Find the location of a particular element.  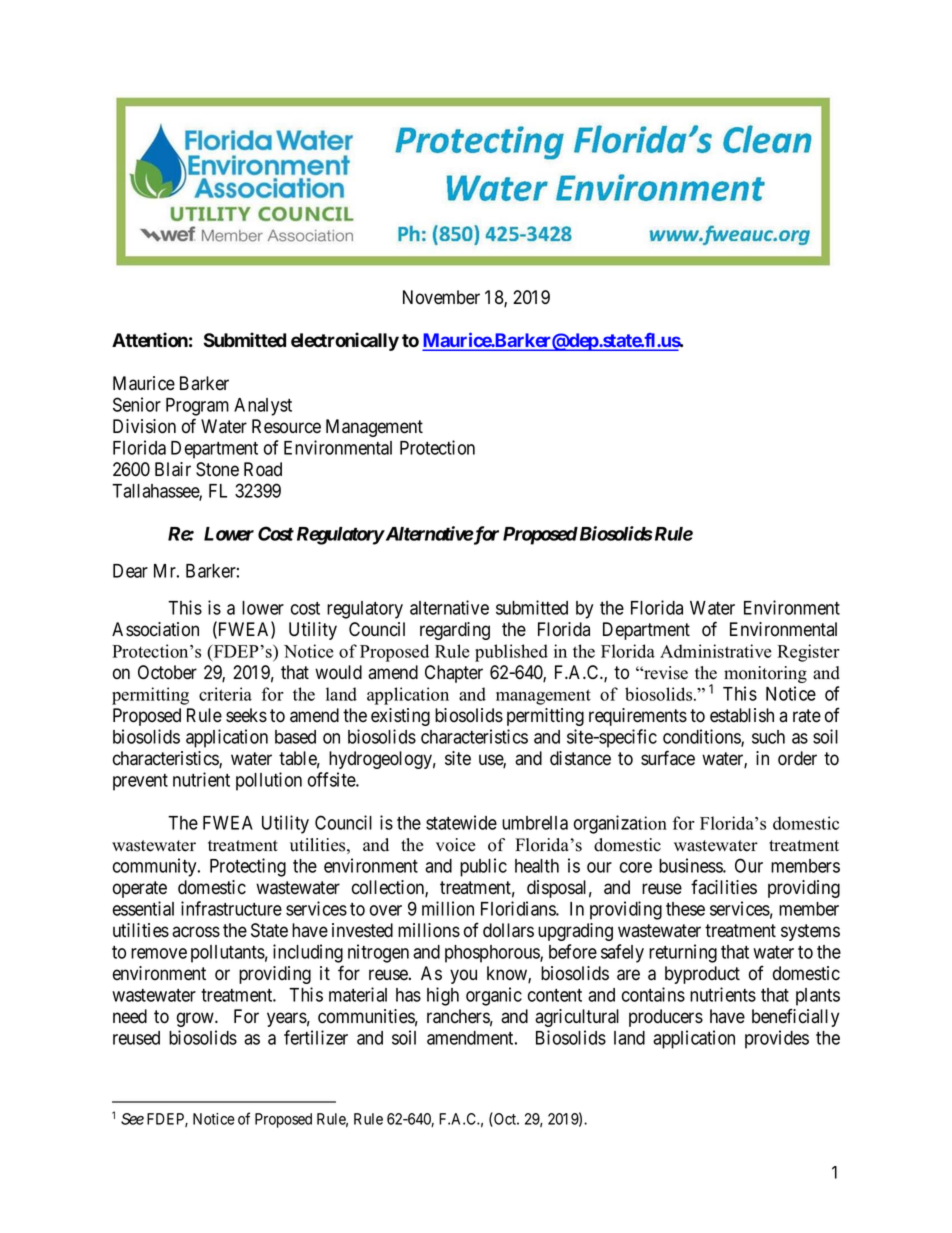

November is located at coordinates (441, 297).
